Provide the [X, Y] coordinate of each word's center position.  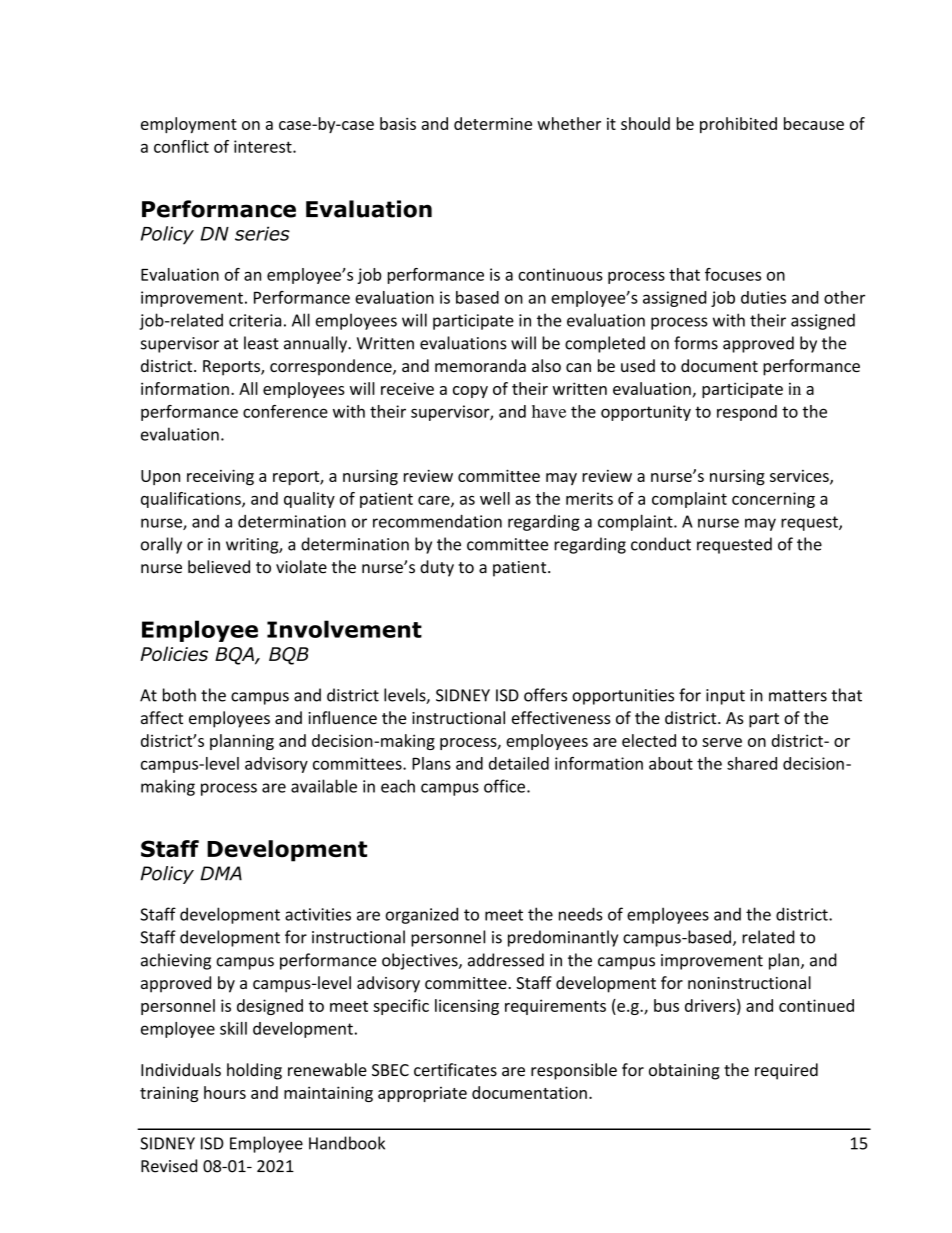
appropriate [422, 1094]
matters [798, 696]
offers [545, 695]
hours [225, 1092]
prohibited [738, 125]
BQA [235, 656]
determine [493, 123]
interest [264, 146]
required [786, 1071]
